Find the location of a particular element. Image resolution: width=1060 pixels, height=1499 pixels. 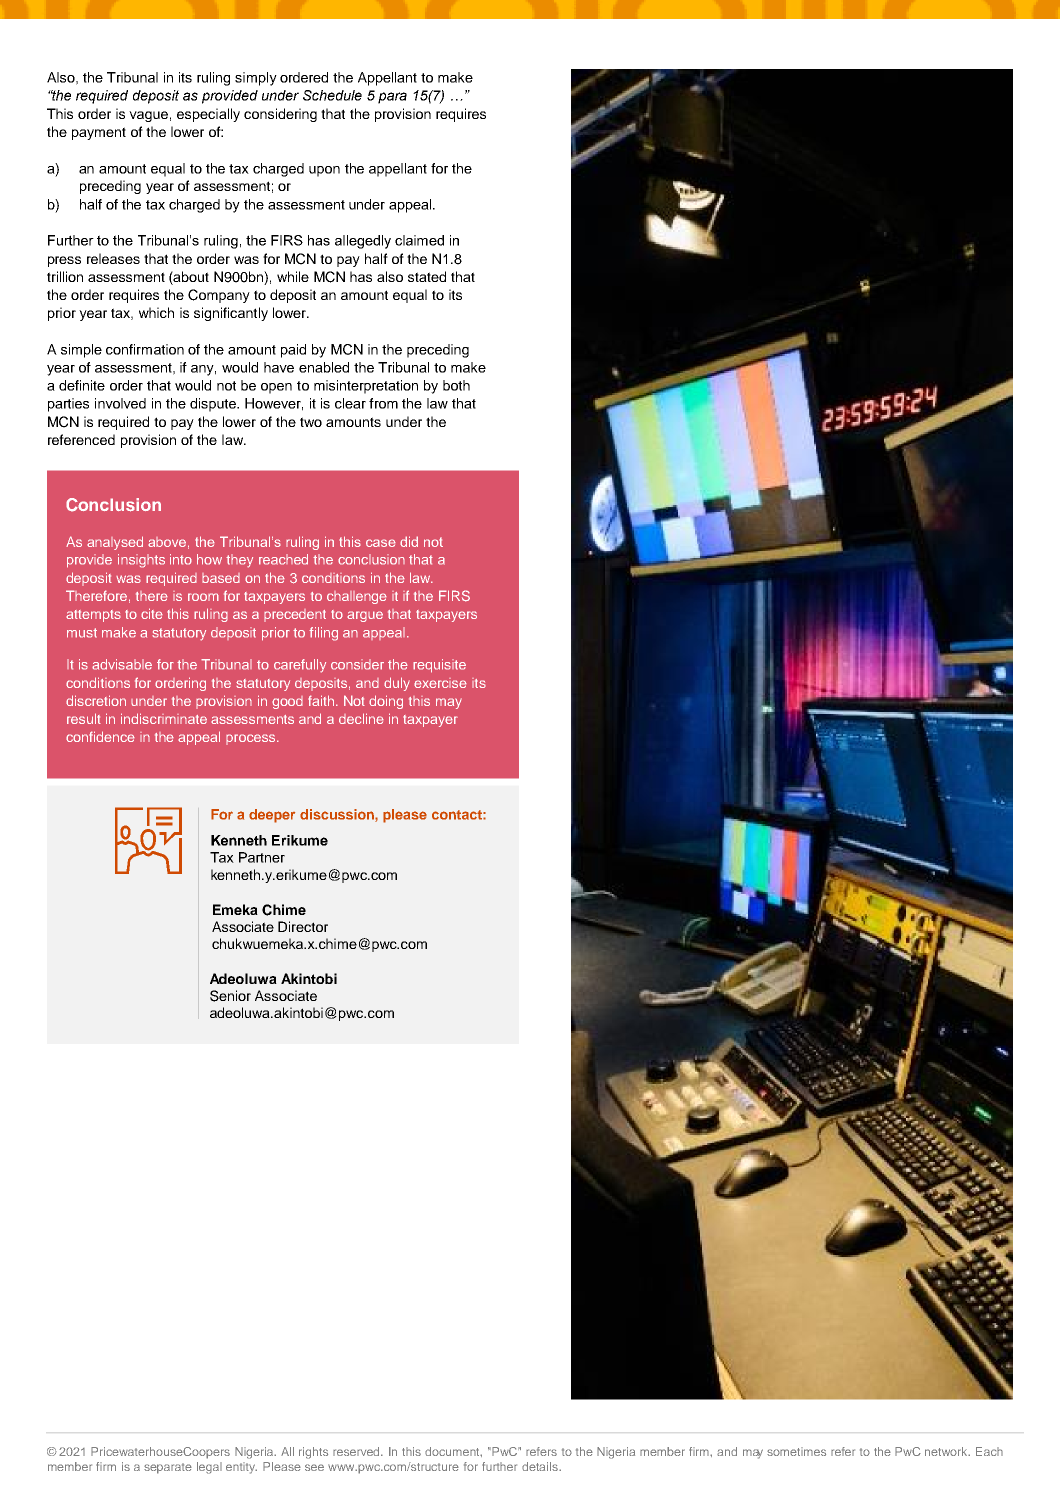

exercise is located at coordinates (440, 683).
